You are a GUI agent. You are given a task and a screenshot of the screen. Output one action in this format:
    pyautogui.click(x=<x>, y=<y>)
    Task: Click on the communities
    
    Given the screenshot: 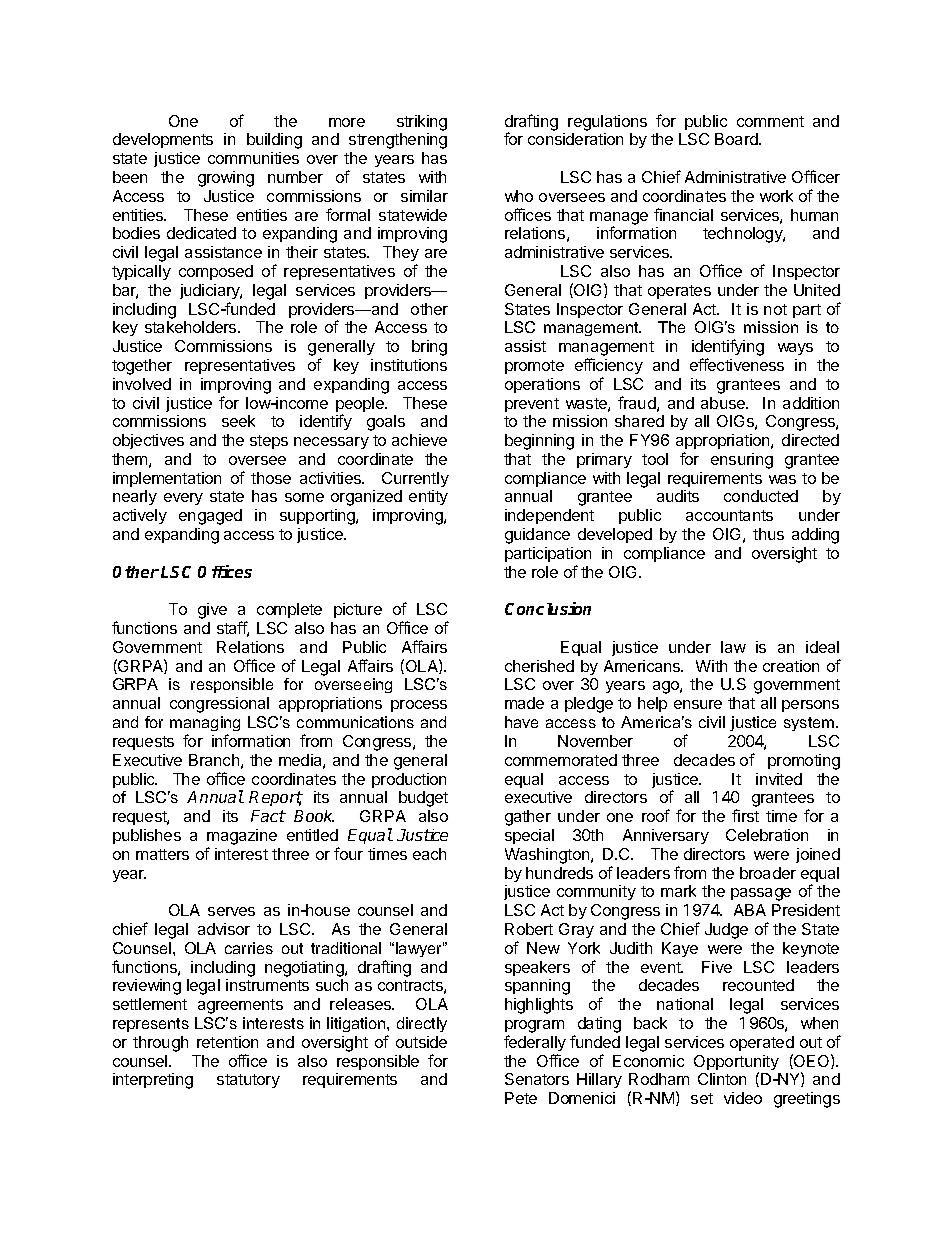 What is the action you would take?
    pyautogui.click(x=253, y=158)
